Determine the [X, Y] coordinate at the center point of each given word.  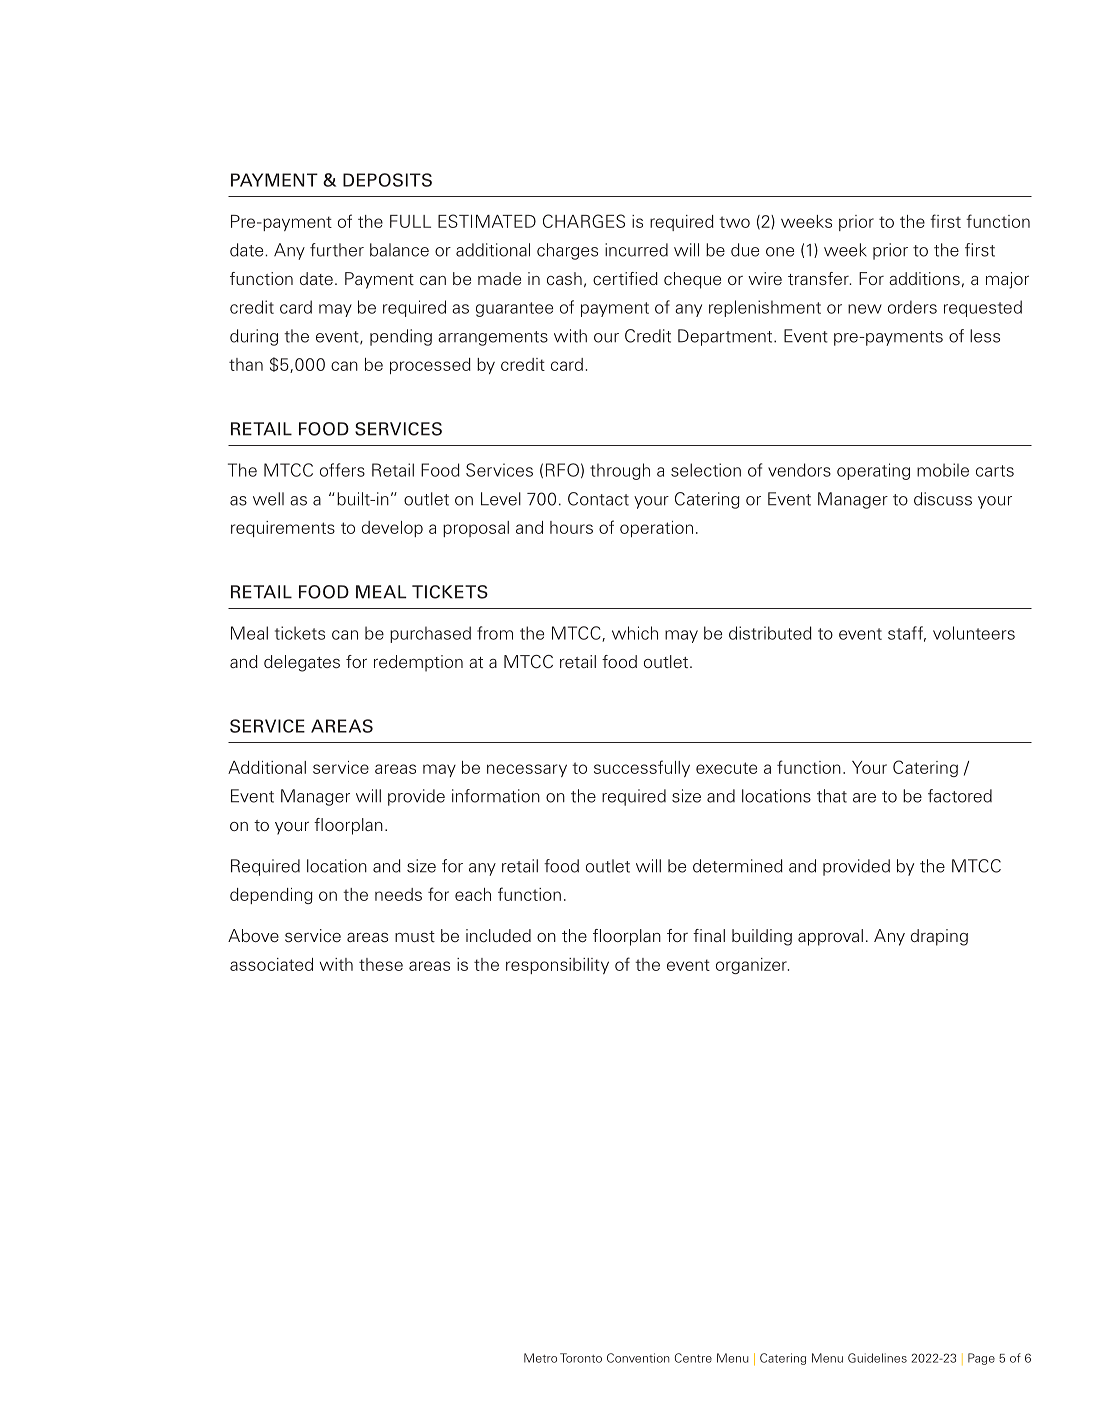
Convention [638, 1358]
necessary [527, 770]
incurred [636, 250]
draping [939, 937]
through [620, 471]
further [337, 250]
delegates [302, 663]
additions [924, 279]
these [381, 964]
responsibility [557, 966]
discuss [943, 499]
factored [960, 796]
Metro [540, 1358]
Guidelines [877, 1358]
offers [342, 470]
